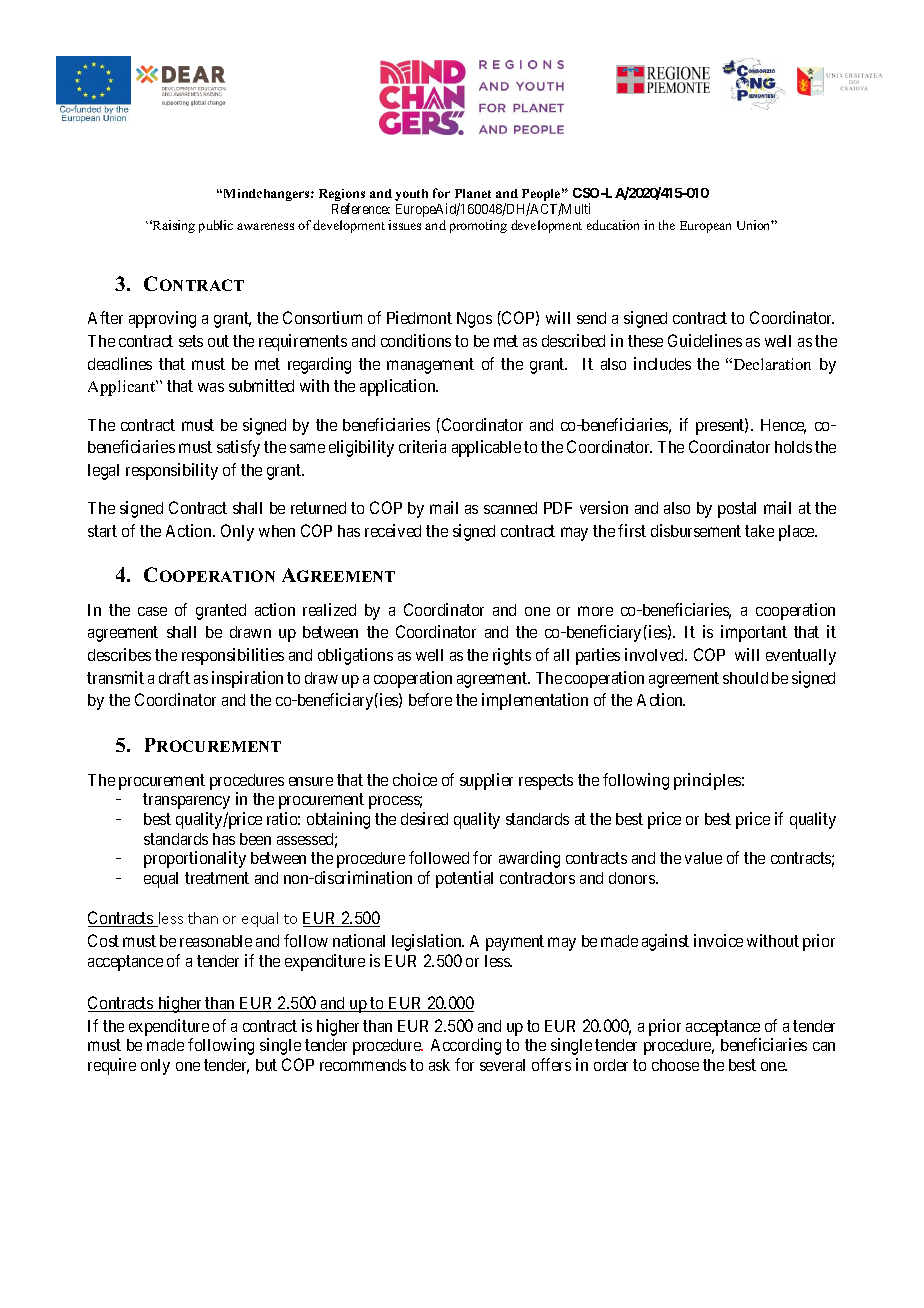 Image resolution: width=924 pixels, height=1308 pixels. I want to click on but, so click(266, 1065).
